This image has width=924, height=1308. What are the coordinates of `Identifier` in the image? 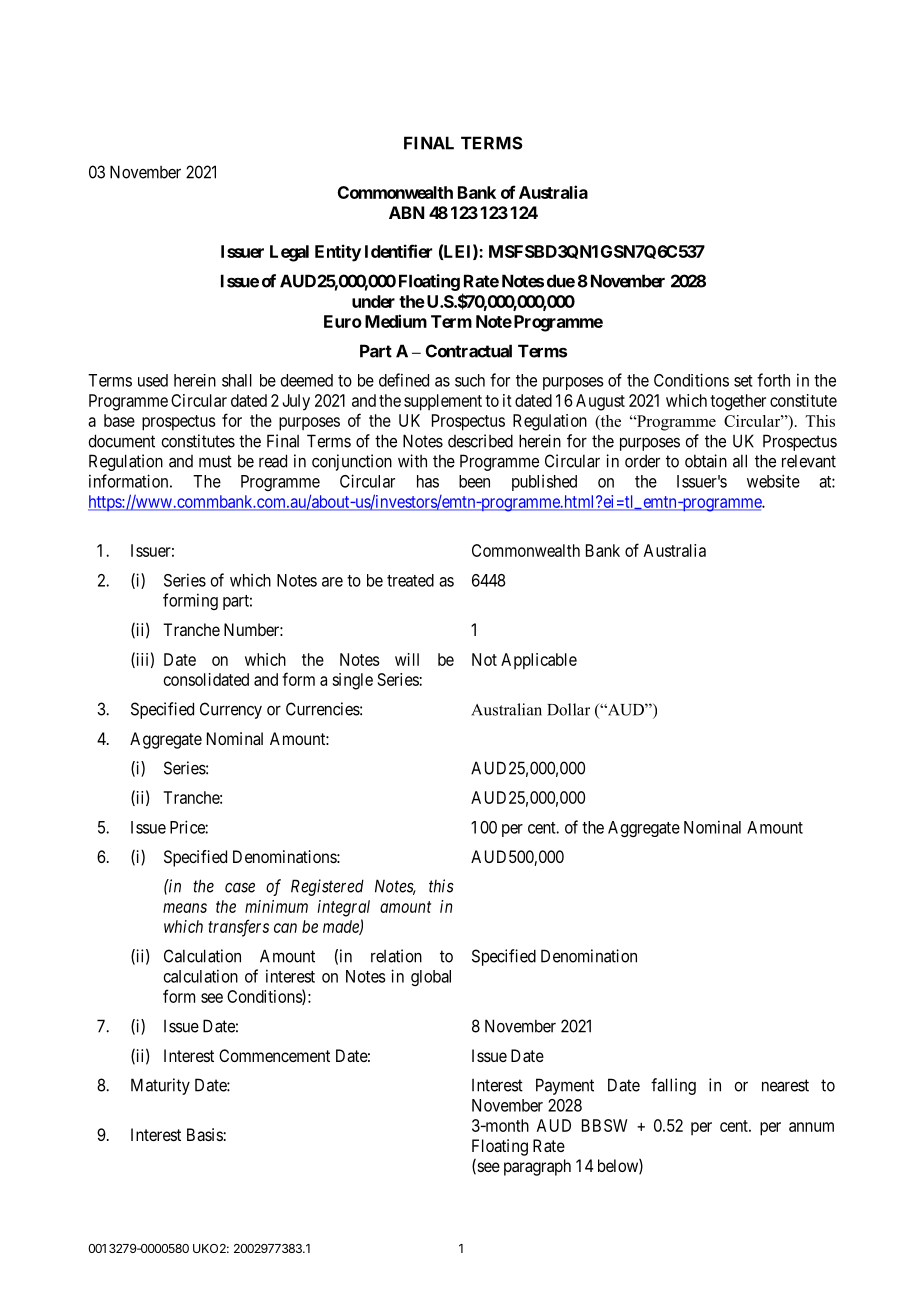 It's located at (398, 251).
